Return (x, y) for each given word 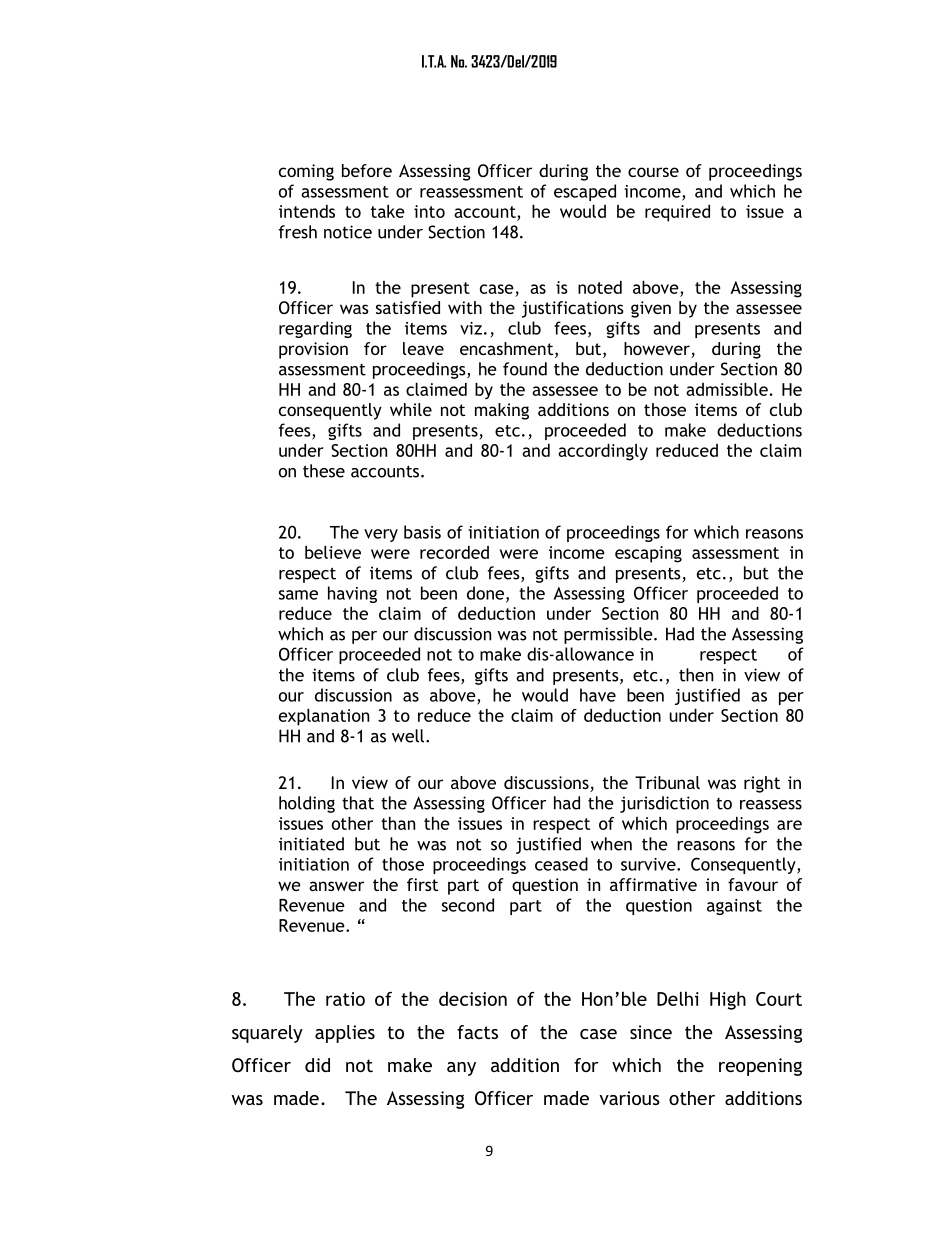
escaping (648, 554)
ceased (561, 864)
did (317, 1065)
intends (307, 211)
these (324, 471)
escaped (585, 192)
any (461, 1069)
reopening (760, 1067)
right (762, 784)
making (502, 411)
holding (307, 804)
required (677, 213)
